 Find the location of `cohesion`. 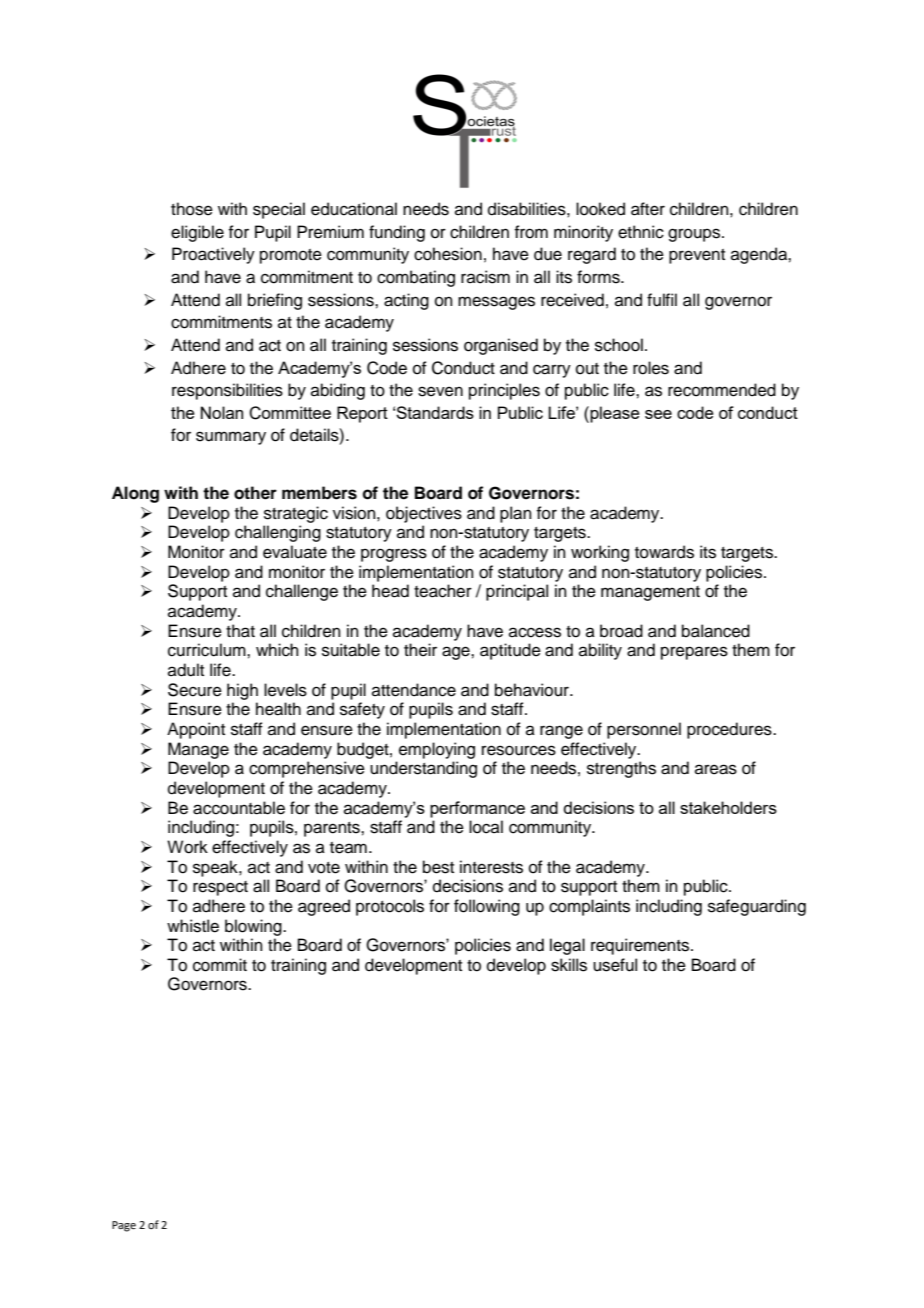

cohesion is located at coordinates (448, 254).
